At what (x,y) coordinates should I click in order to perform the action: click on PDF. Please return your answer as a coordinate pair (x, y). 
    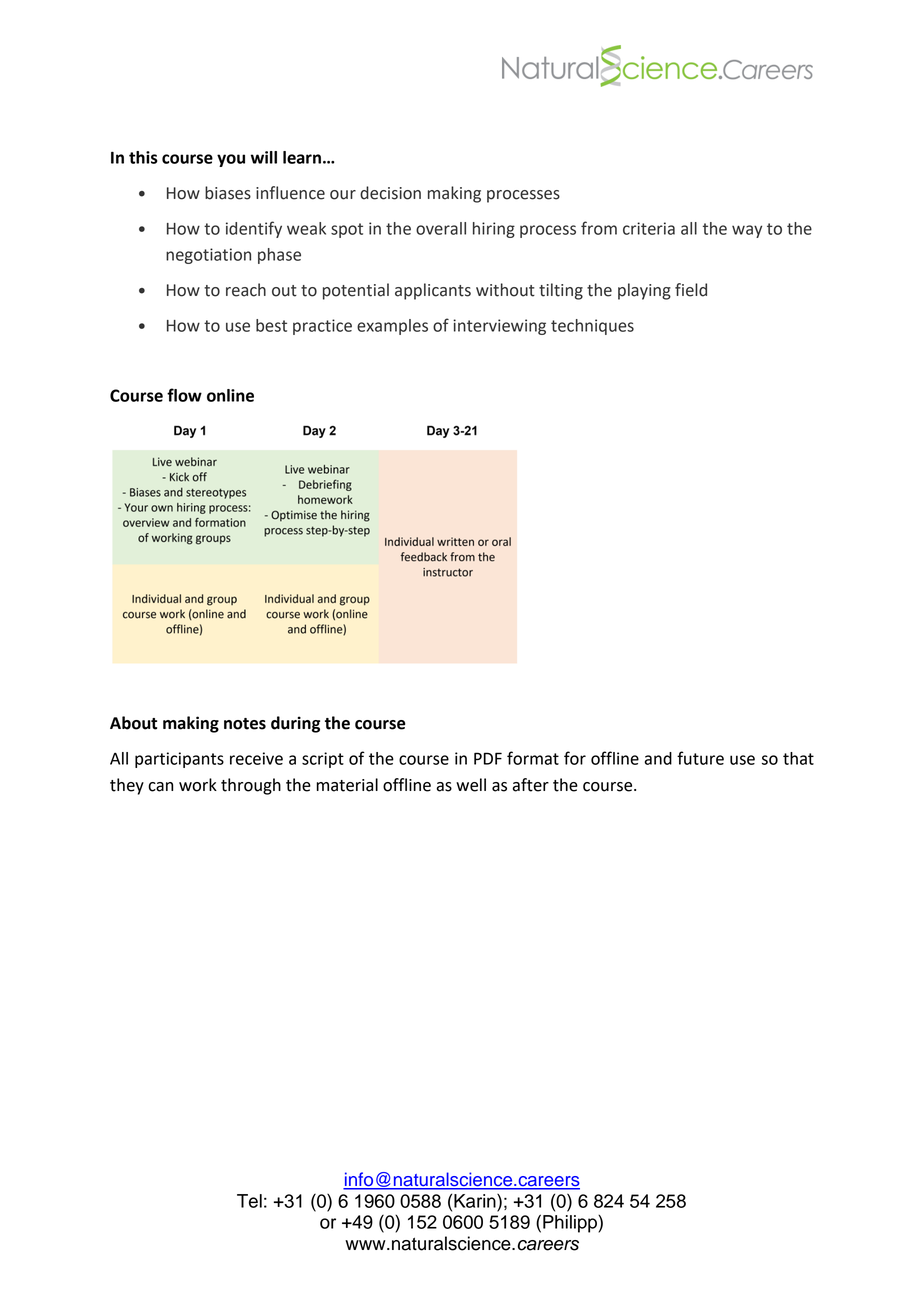
    Looking at the image, I should click on (488, 758).
